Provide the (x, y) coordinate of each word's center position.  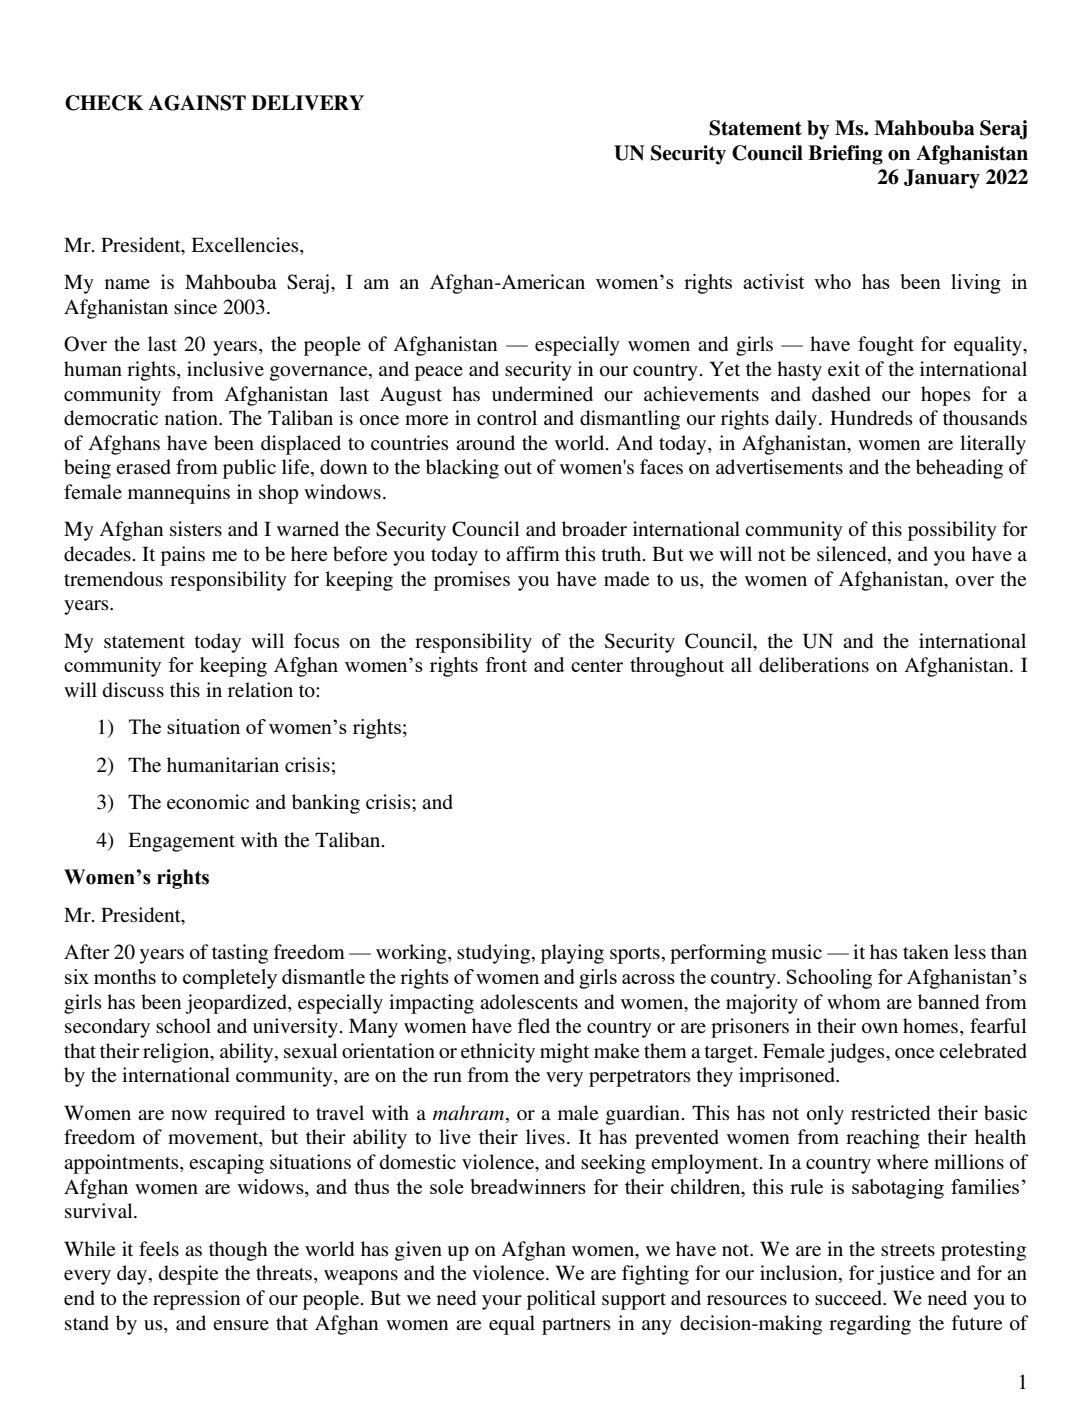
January (942, 179)
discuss (133, 690)
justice (905, 1275)
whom (854, 1002)
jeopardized (237, 1004)
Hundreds (871, 418)
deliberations (814, 665)
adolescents (529, 1002)
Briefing (845, 155)
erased (143, 467)
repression (196, 1300)
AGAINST (197, 103)
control (507, 418)
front (506, 664)
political (561, 1300)
